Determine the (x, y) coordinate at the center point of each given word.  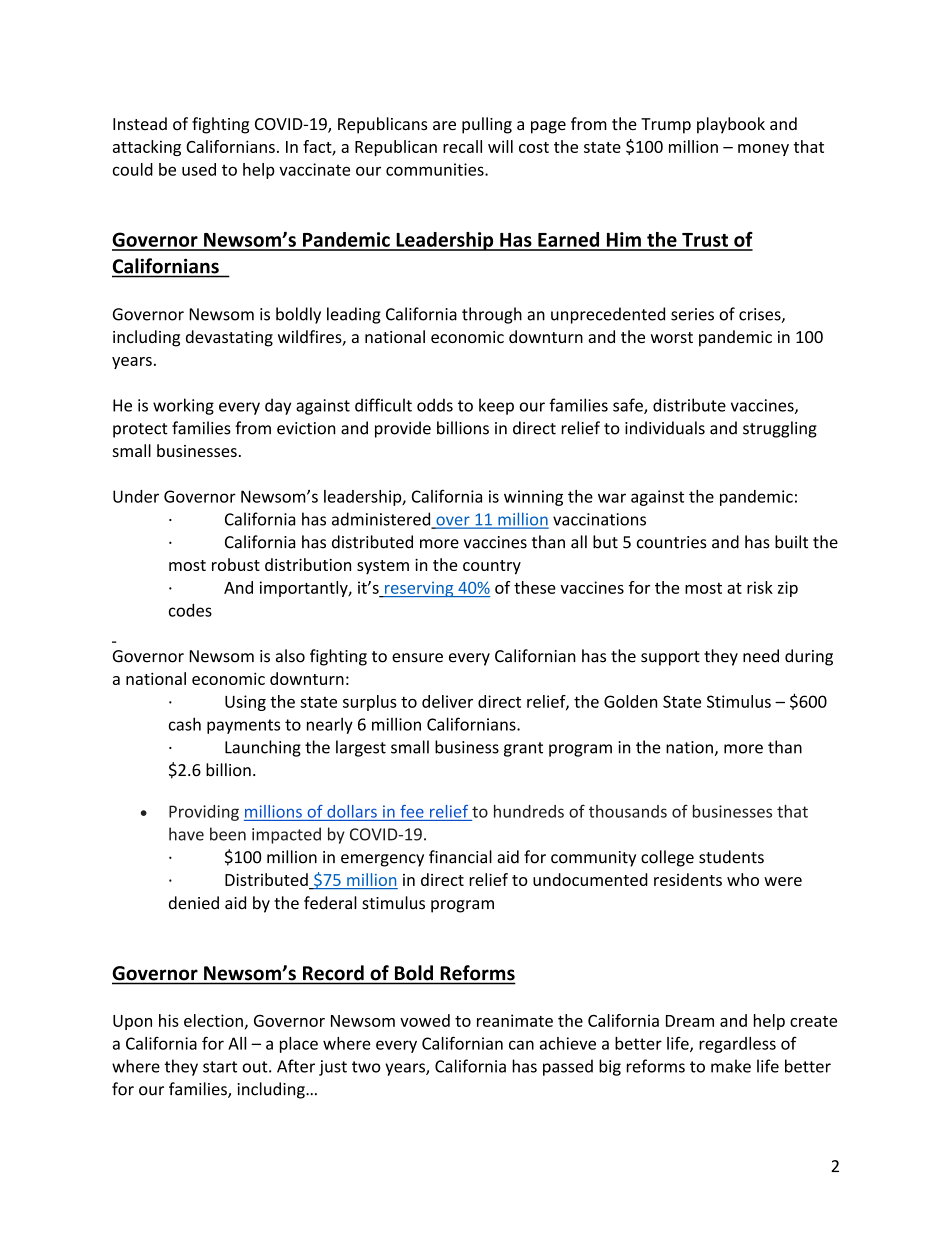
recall (462, 146)
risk (760, 587)
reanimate (515, 1020)
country (492, 567)
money (763, 150)
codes (190, 610)
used (199, 169)
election (213, 1020)
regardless (737, 1045)
